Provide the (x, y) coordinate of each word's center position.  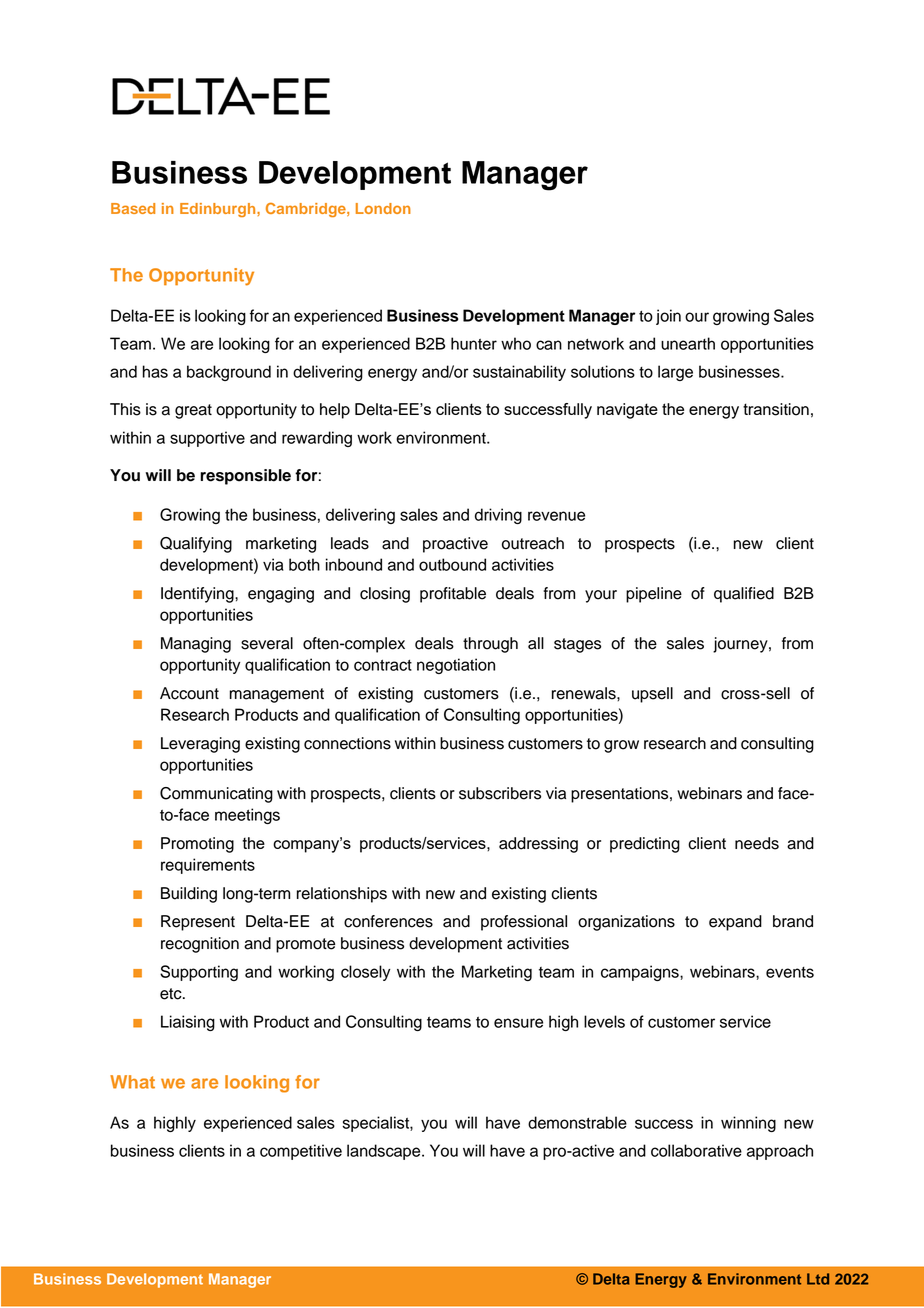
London (383, 208)
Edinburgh (219, 210)
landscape (385, 1152)
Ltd (818, 1279)
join (668, 317)
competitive (301, 1152)
